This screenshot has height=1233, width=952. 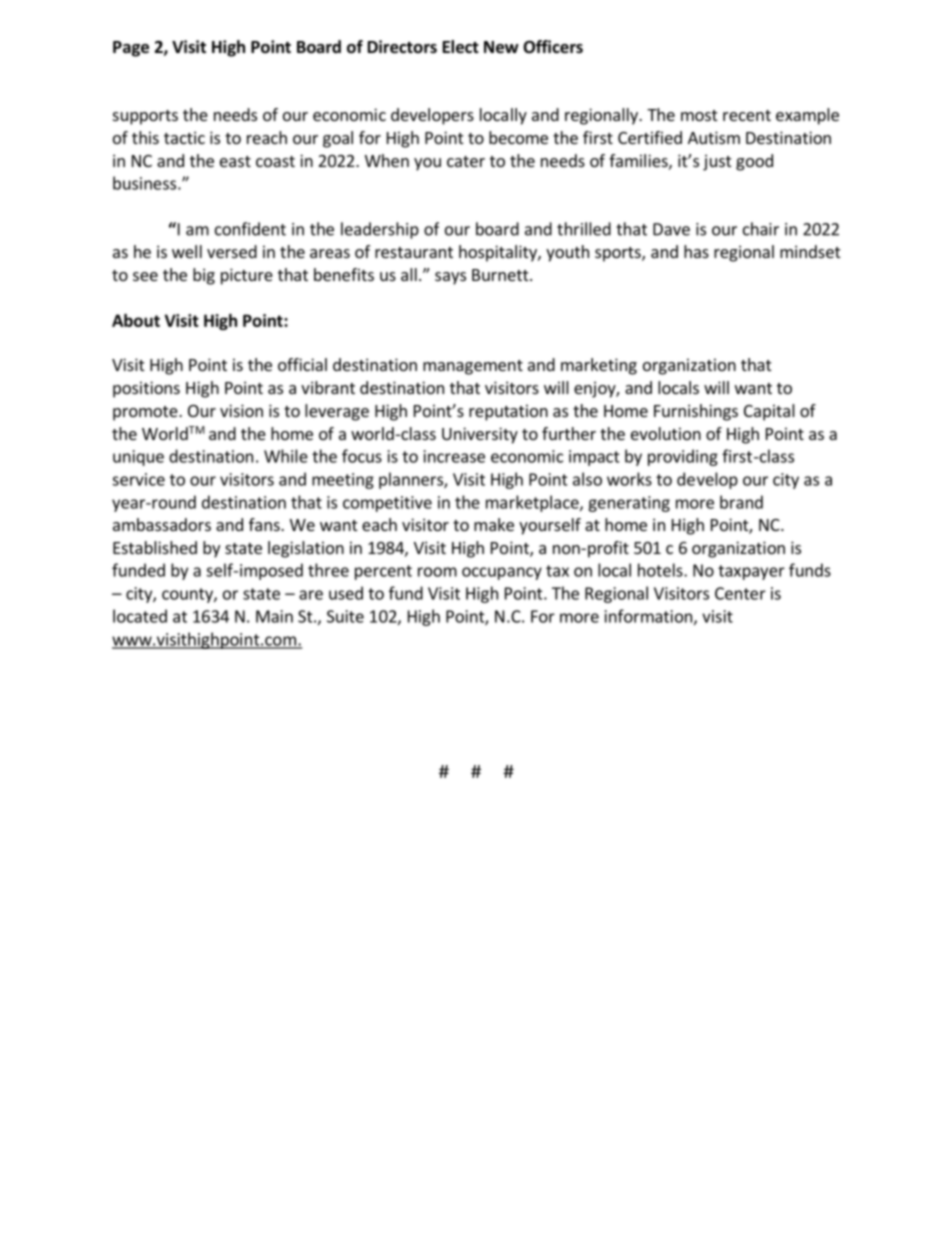 I want to click on Main, so click(x=274, y=616).
